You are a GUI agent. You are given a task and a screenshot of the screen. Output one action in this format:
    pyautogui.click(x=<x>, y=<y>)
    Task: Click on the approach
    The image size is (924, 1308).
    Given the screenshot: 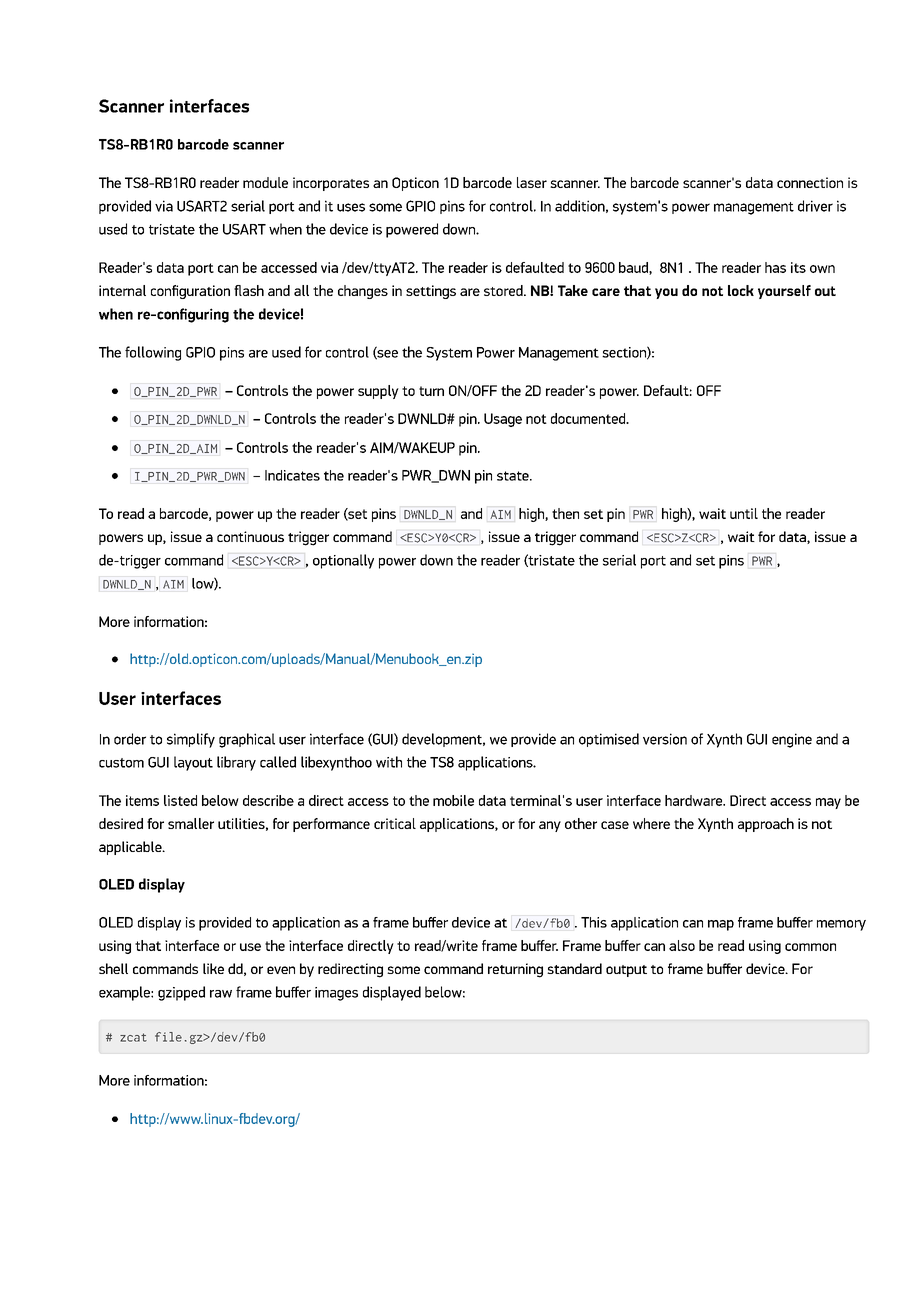 What is the action you would take?
    pyautogui.click(x=766, y=825)
